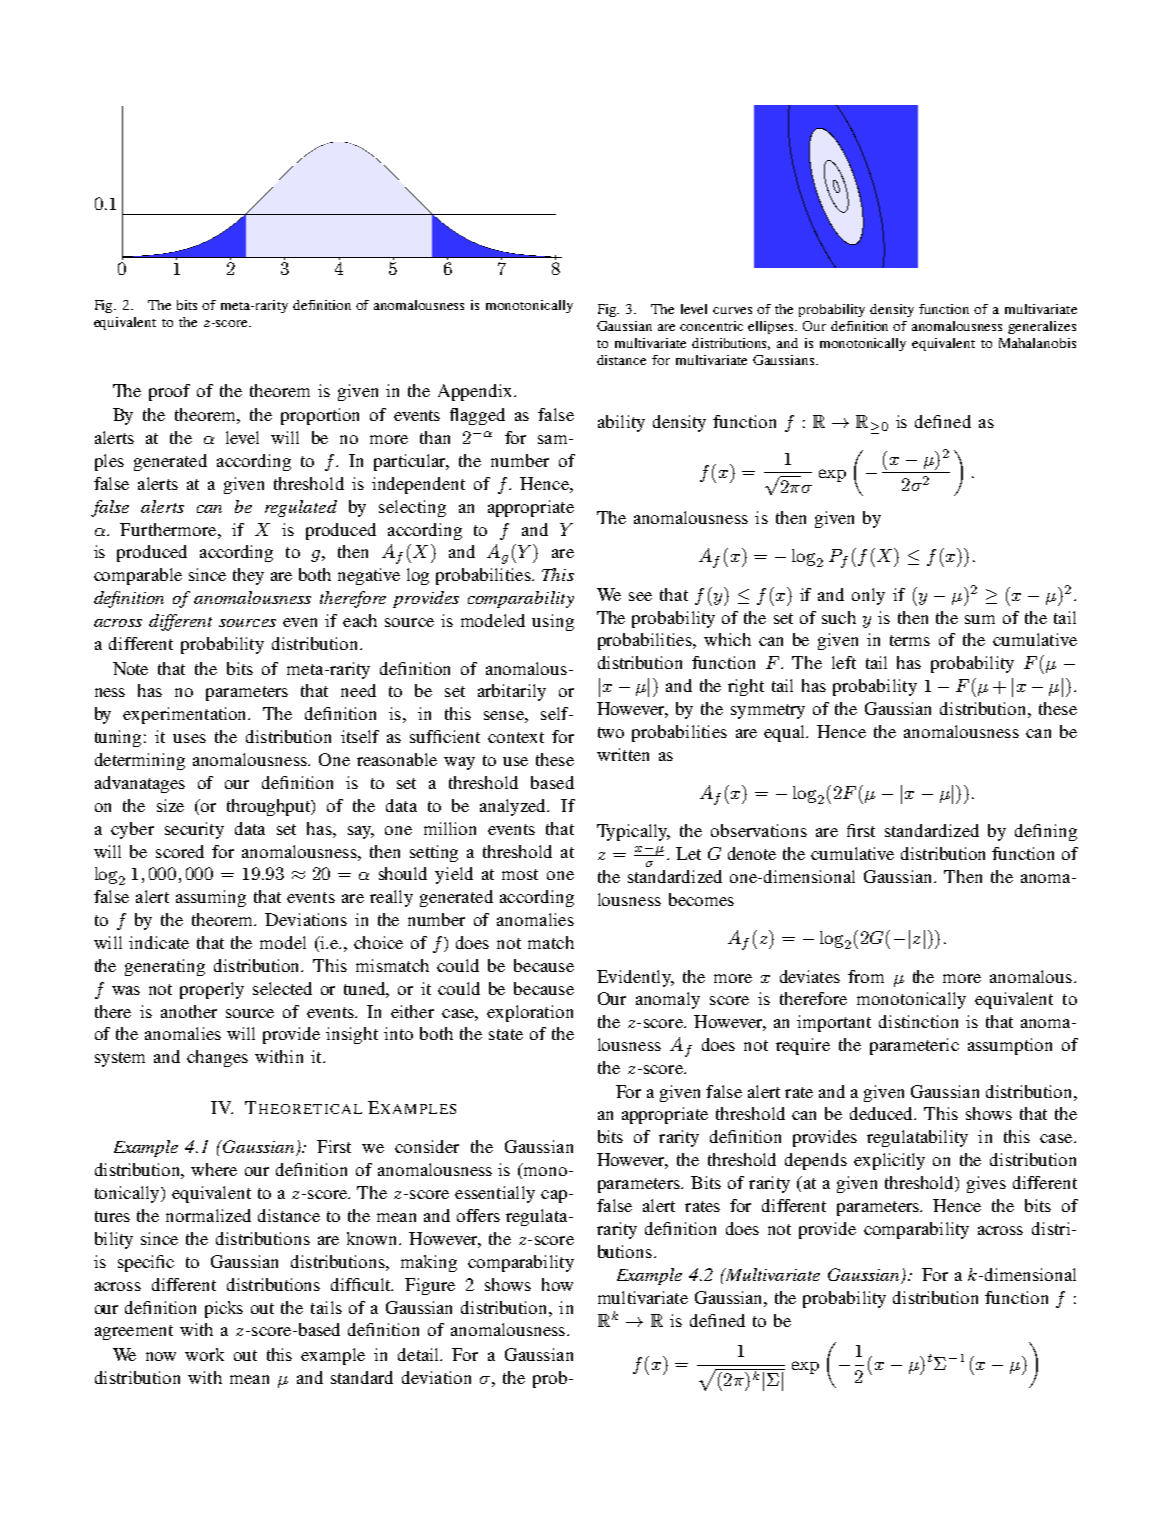 Image resolution: width=1171 pixels, height=1515 pixels. I want to click on Mahalanobis, so click(1037, 343).
